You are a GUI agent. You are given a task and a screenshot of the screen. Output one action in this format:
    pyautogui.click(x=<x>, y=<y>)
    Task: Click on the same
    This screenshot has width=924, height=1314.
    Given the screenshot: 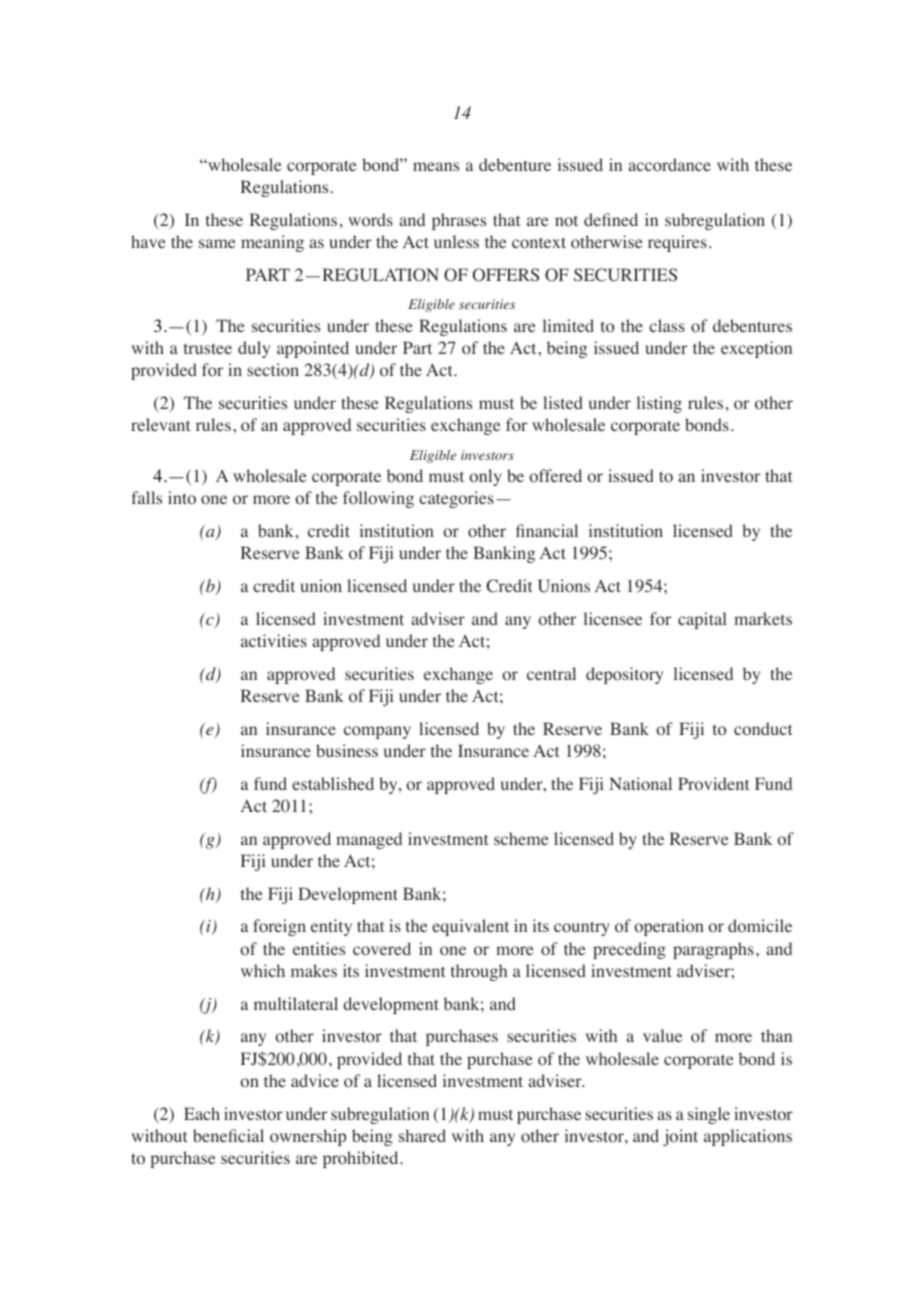 What is the action you would take?
    pyautogui.click(x=217, y=243)
